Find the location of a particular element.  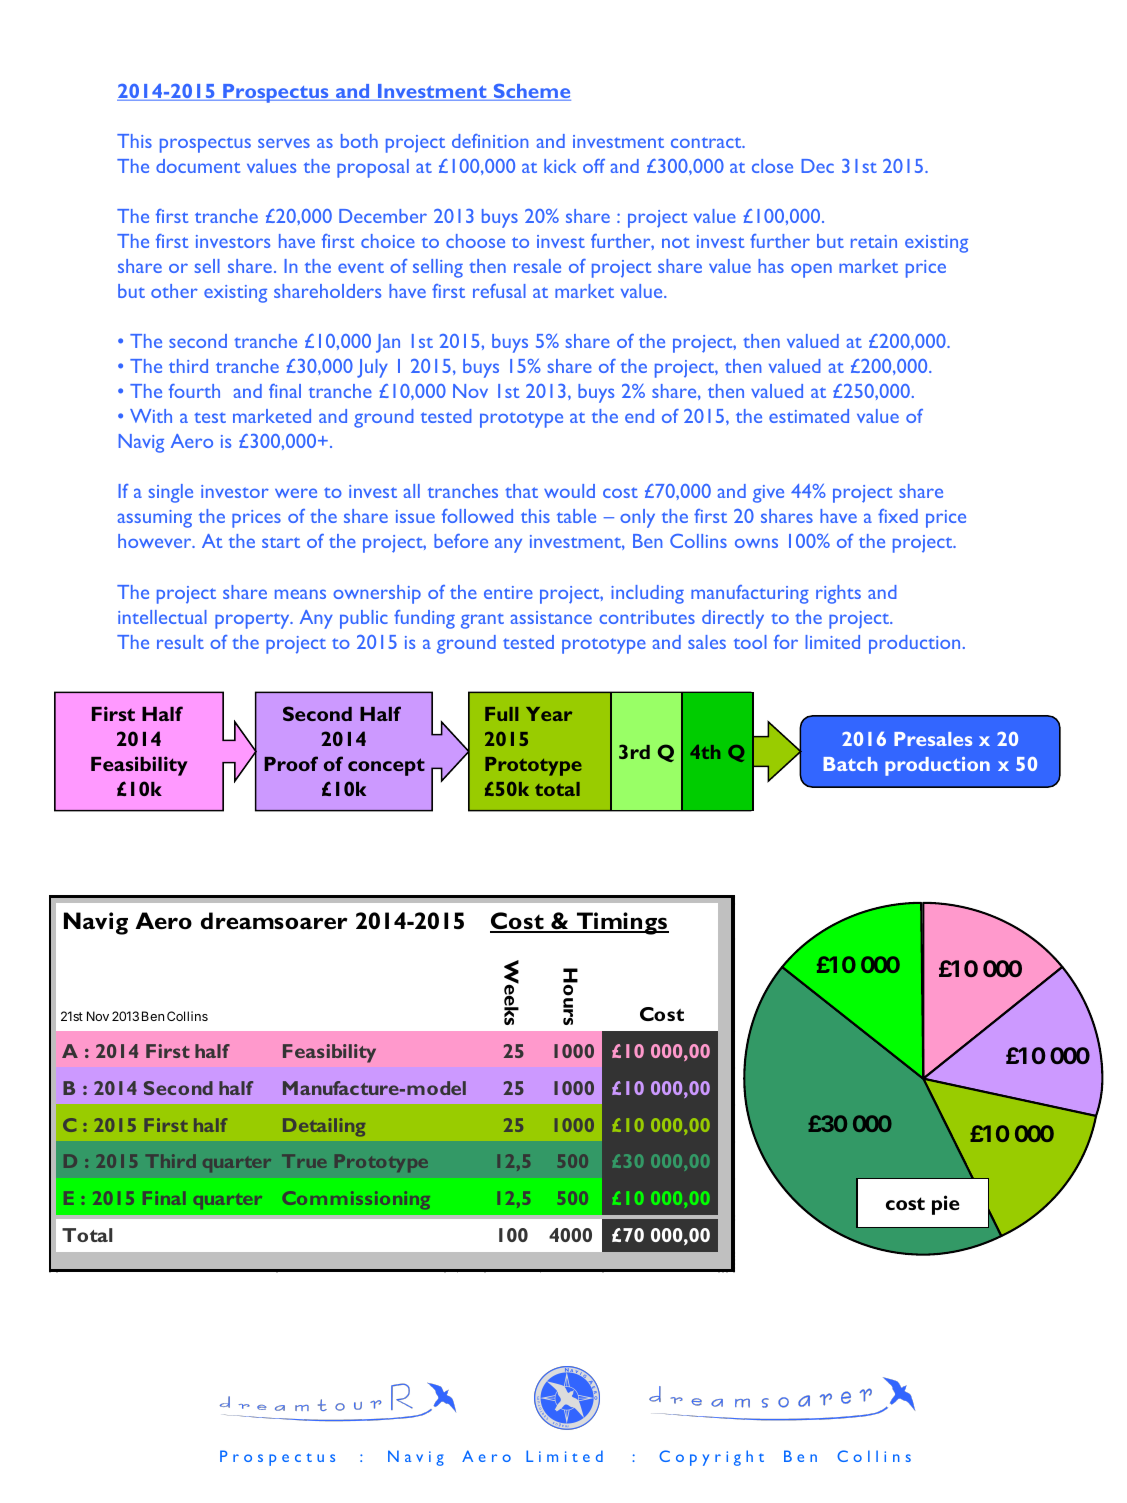

pie is located at coordinates (945, 1205).
